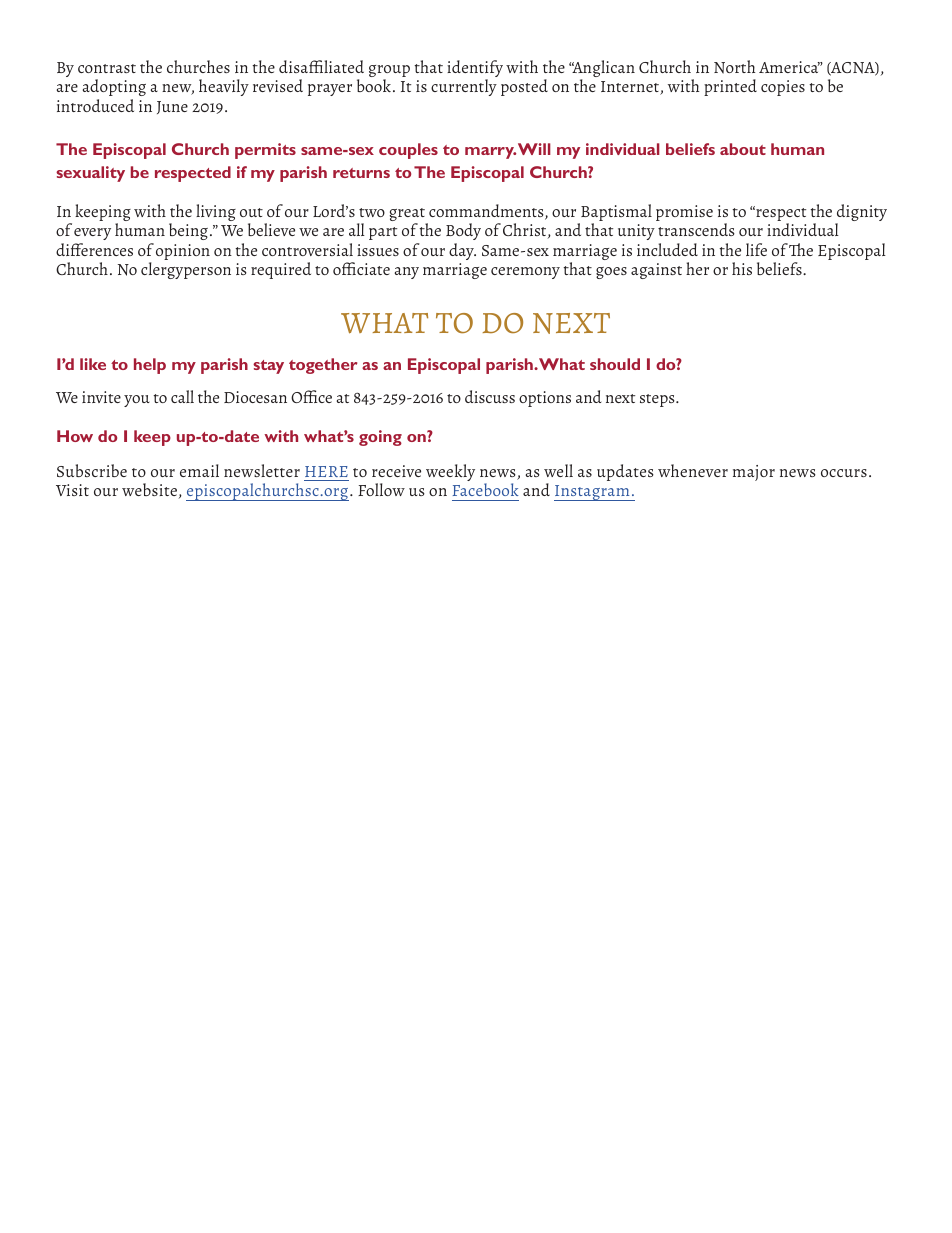 This page has width=952, height=1233. I want to click on ceremony, so click(525, 273).
